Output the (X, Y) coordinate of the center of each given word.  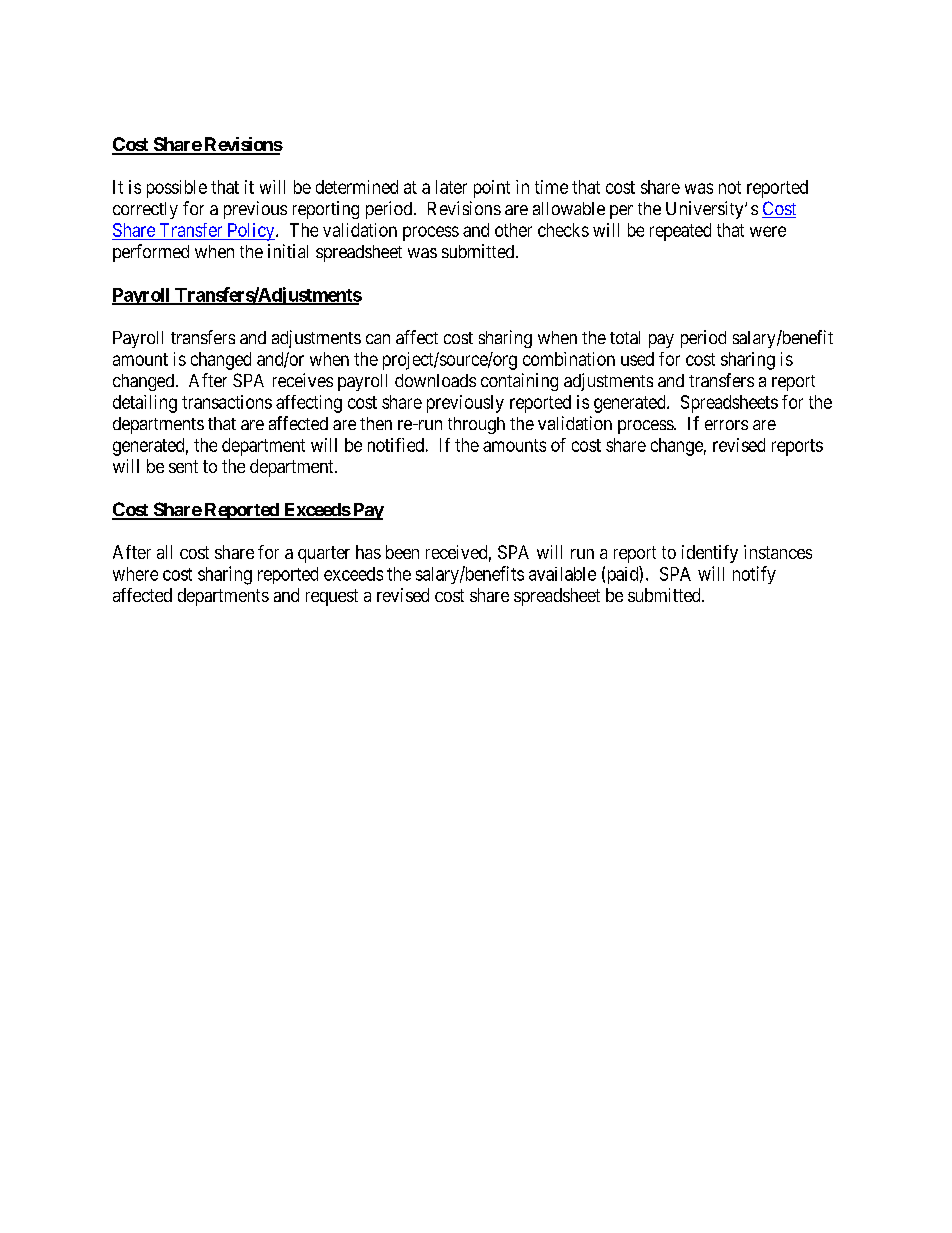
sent (183, 466)
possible (177, 189)
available (562, 574)
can (378, 339)
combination (569, 359)
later (451, 187)
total (625, 337)
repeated (680, 232)
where (135, 574)
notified (396, 445)
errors (726, 425)
